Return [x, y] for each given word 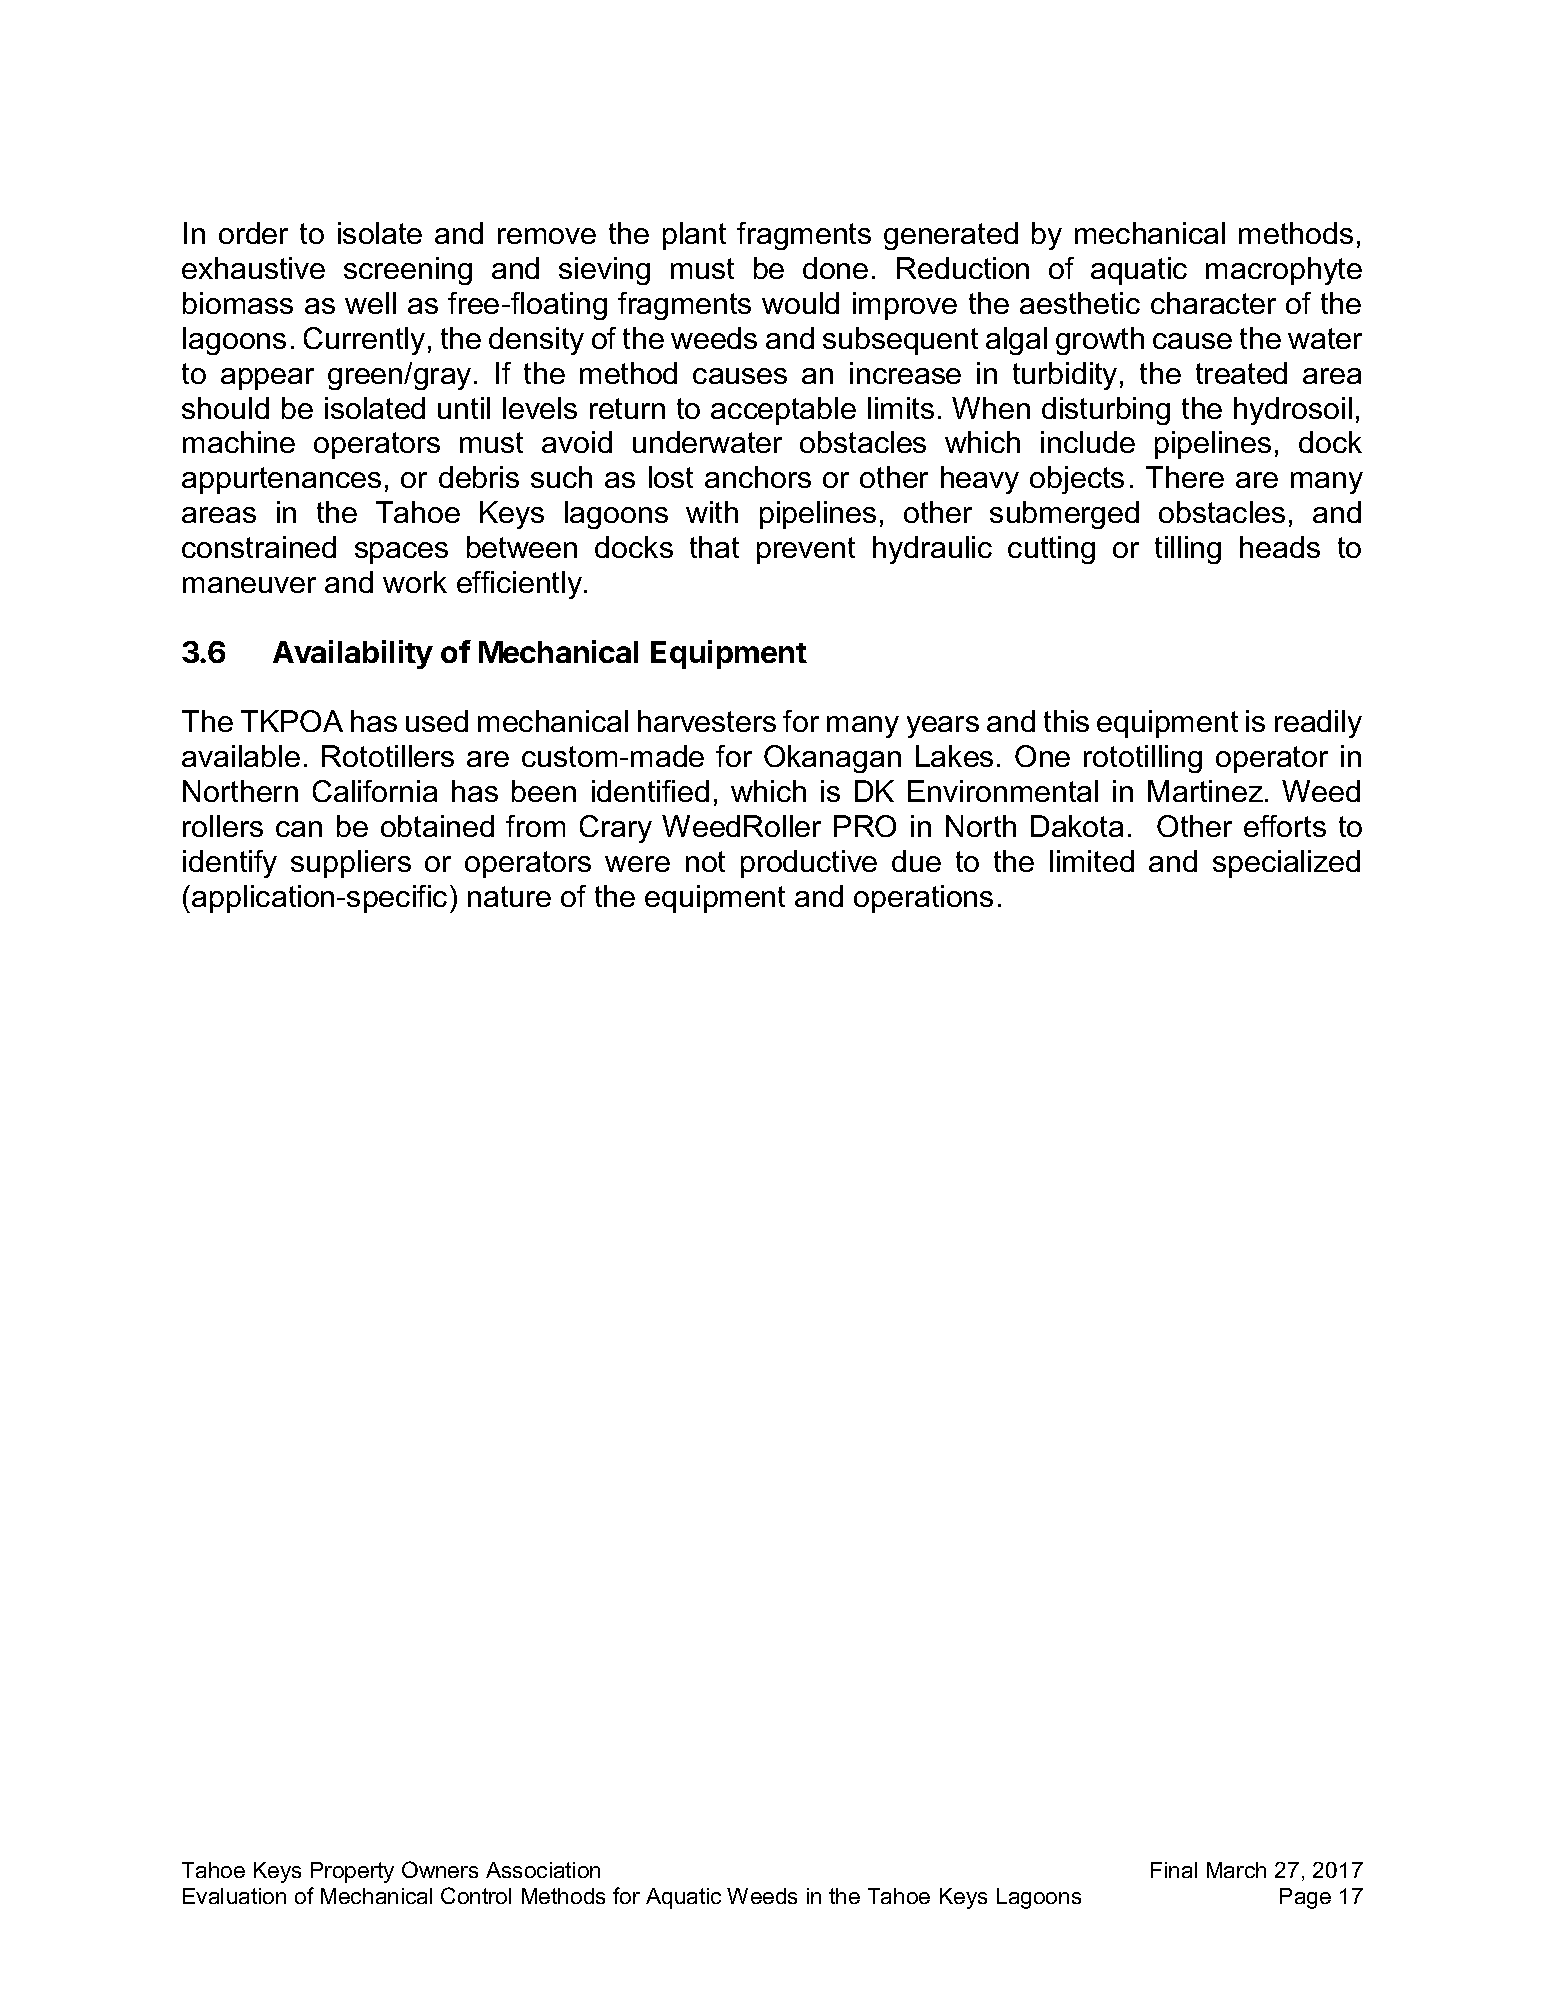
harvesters [707, 721]
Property [352, 1872]
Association [543, 1870]
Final [1174, 1870]
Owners [440, 1869]
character [1213, 303]
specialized [1286, 864]
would [800, 303]
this [1066, 721]
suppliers [351, 864]
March [1236, 1870]
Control [476, 1895]
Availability [353, 654]
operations [923, 899]
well [370, 303]
